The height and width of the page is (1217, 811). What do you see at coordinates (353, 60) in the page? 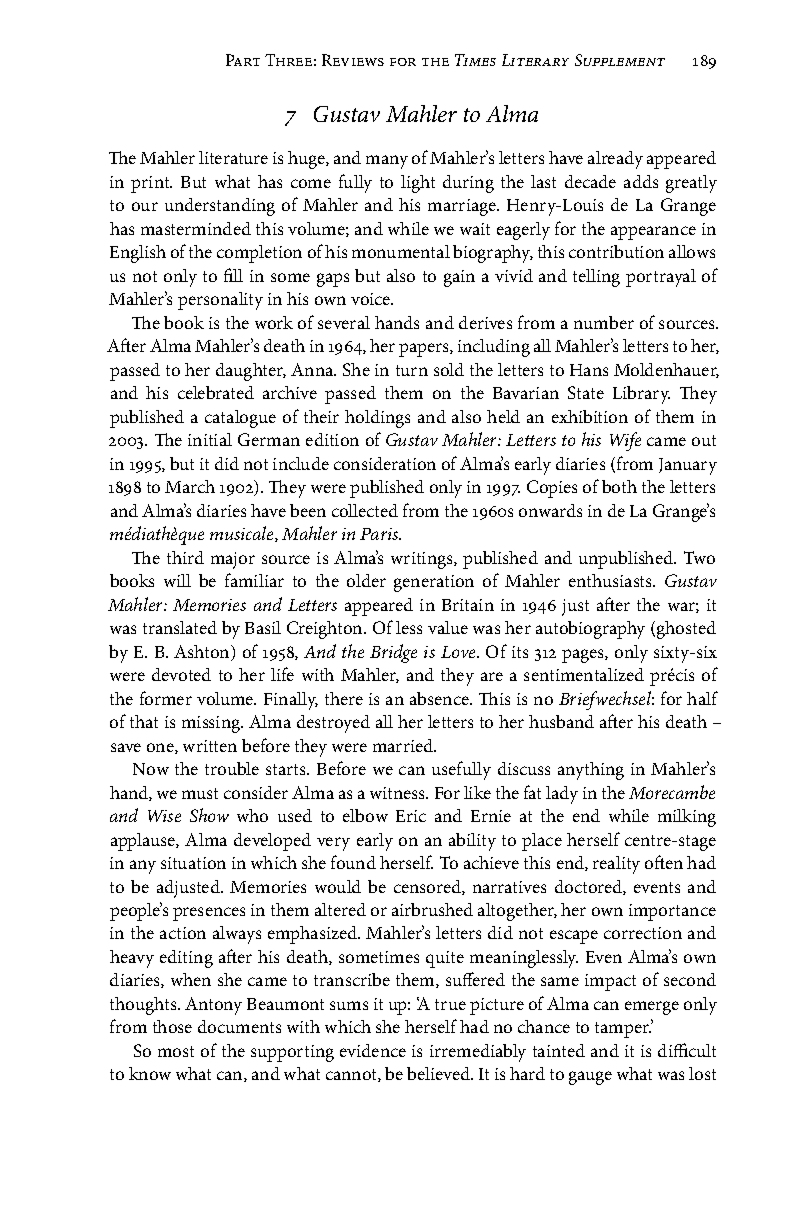
I see `Reviews` at bounding box center [353, 60].
